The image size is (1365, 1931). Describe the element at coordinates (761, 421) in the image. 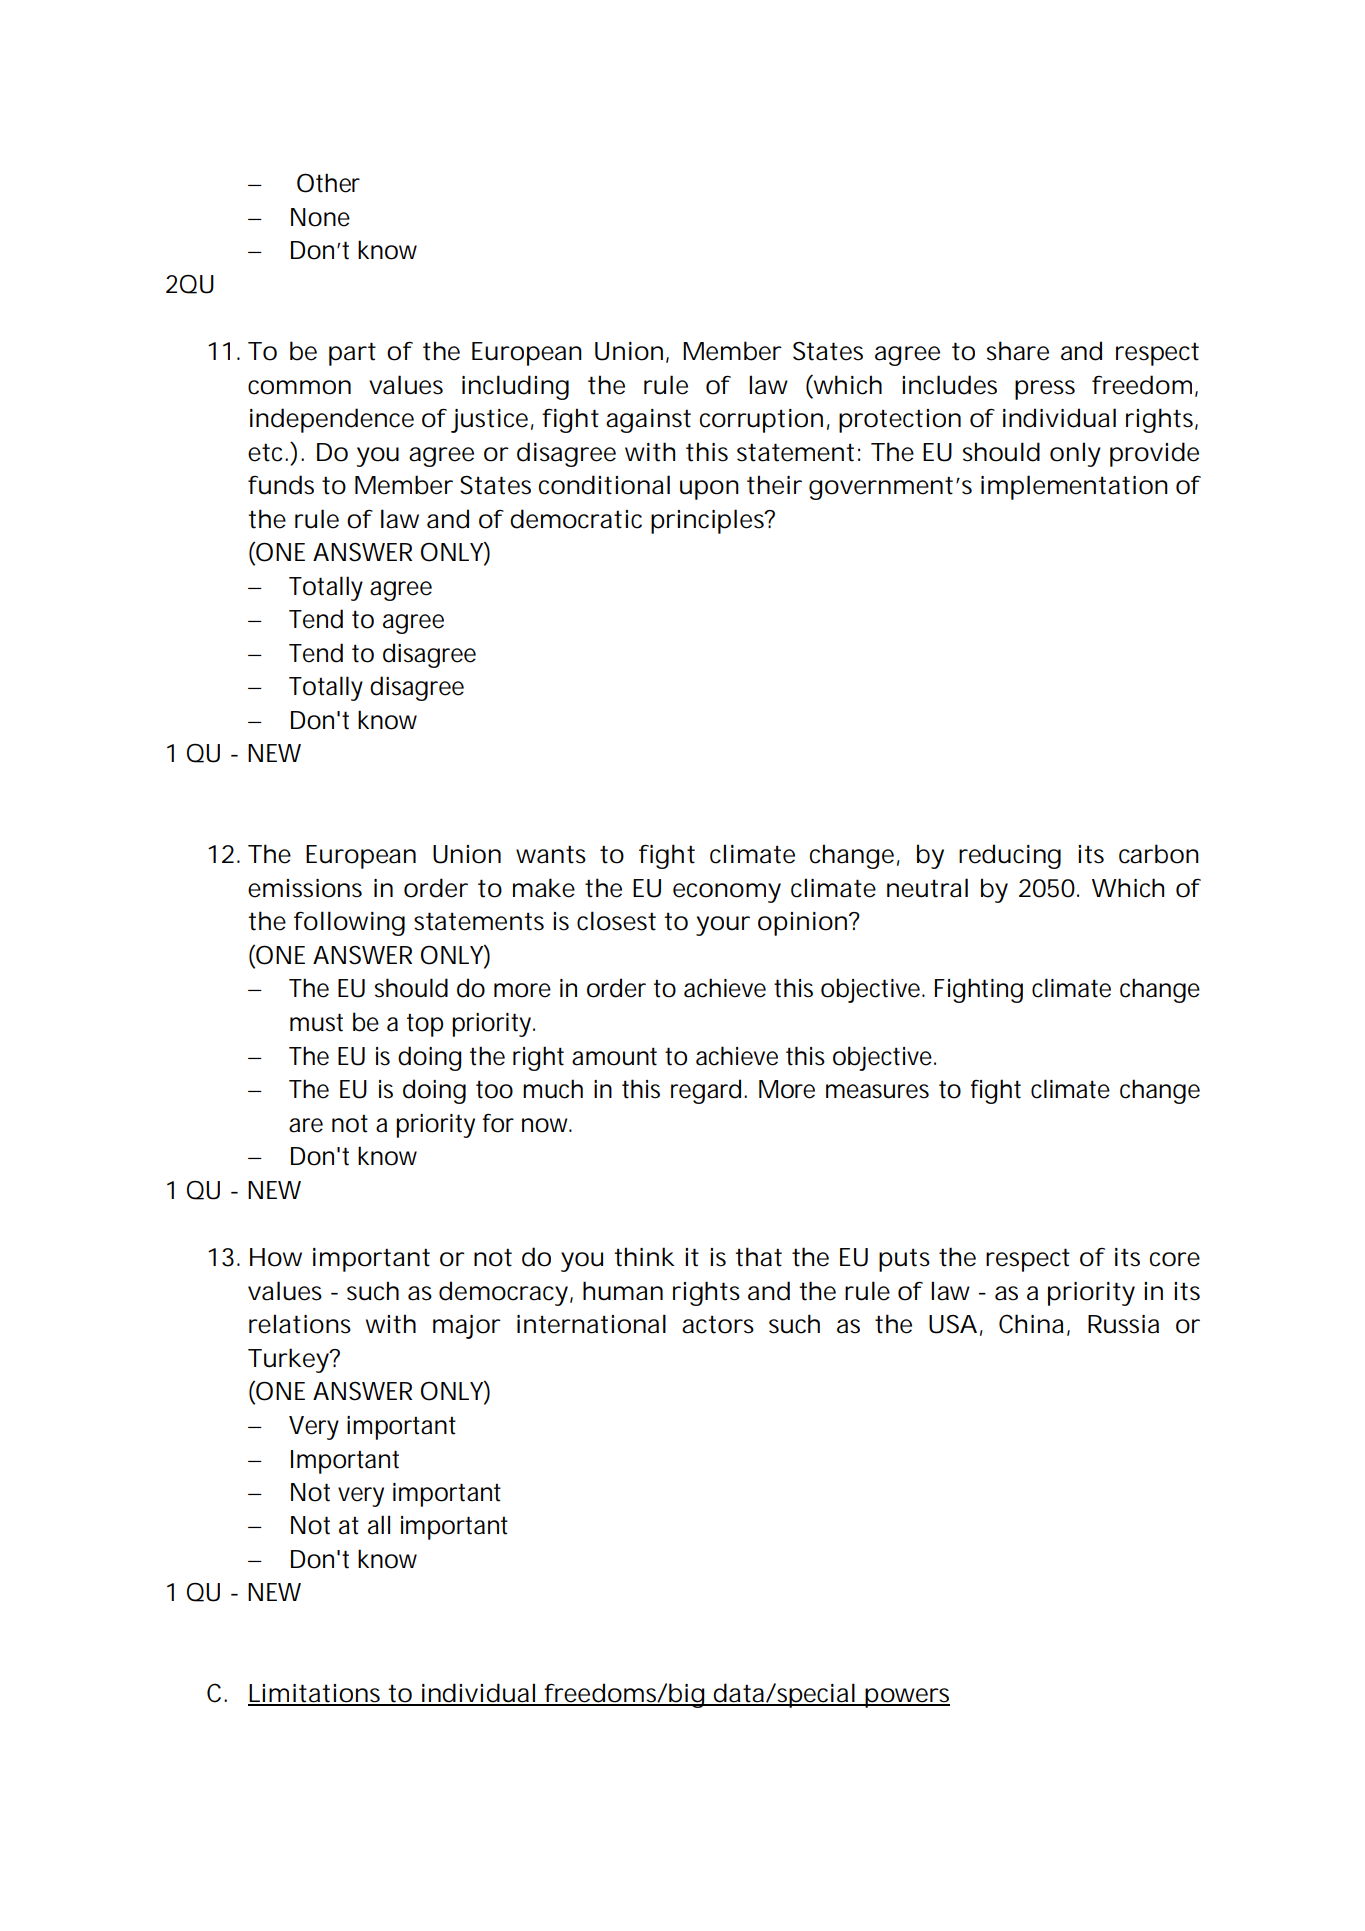

I see `corruption` at that location.
